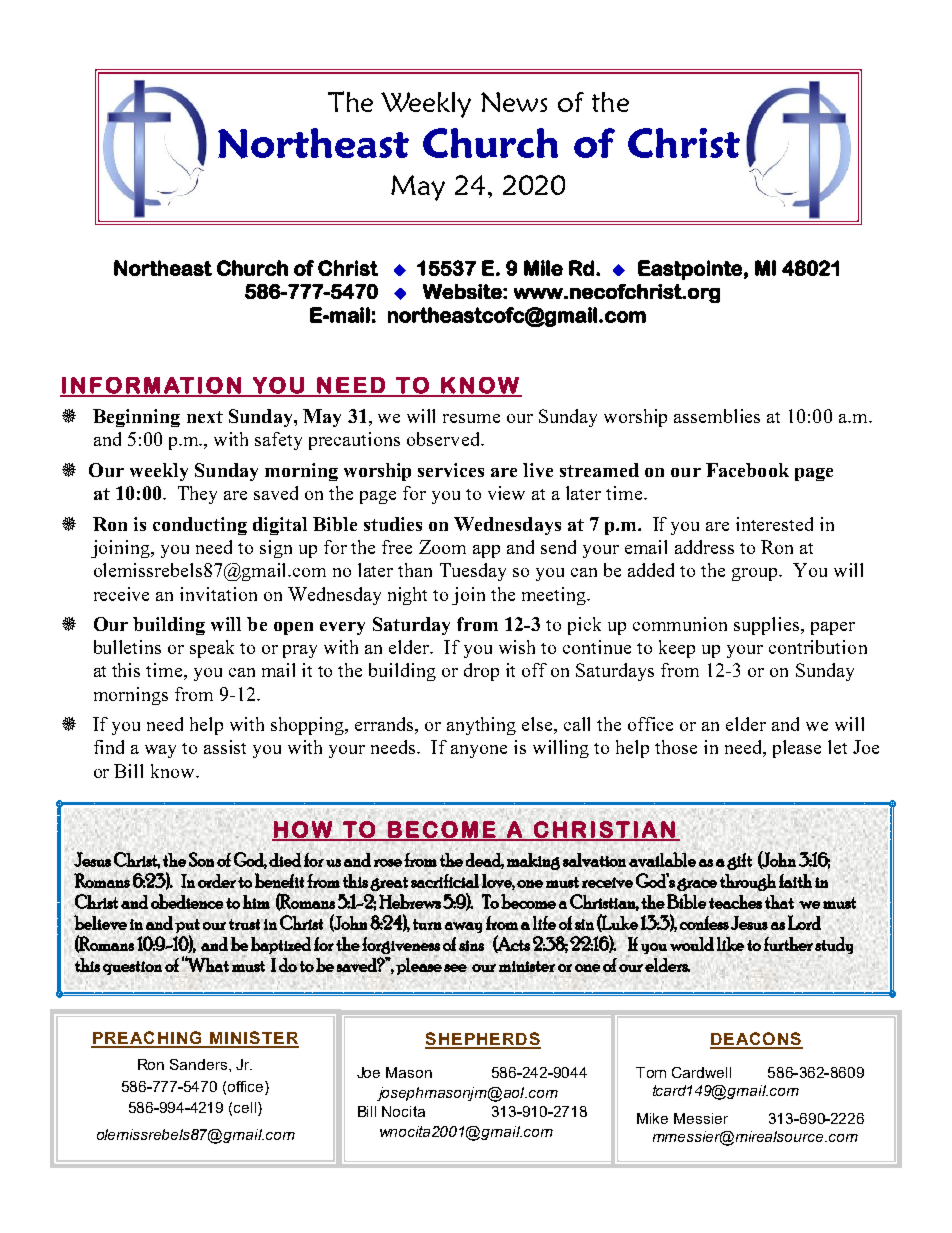 The height and width of the image is (1233, 952). Describe the element at coordinates (445, 881) in the image. I see `sacrificial` at that location.
